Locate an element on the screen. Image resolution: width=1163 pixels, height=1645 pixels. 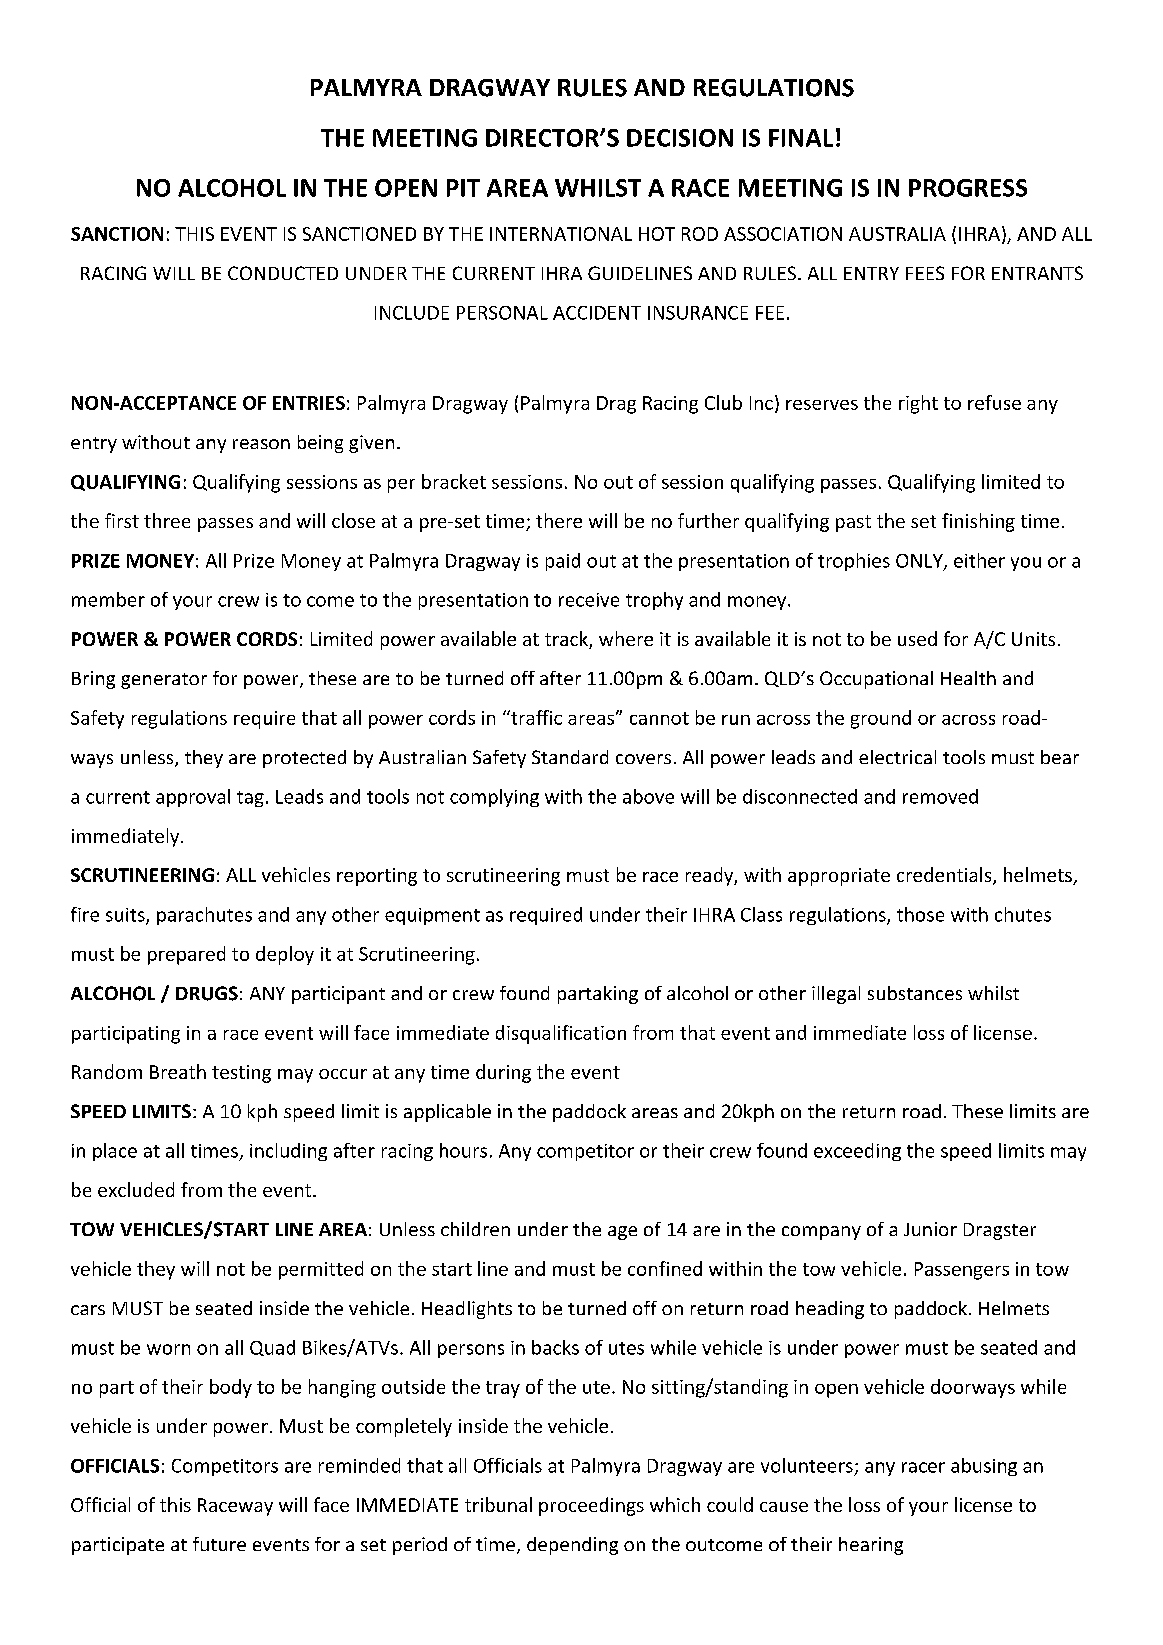
used is located at coordinates (917, 638).
